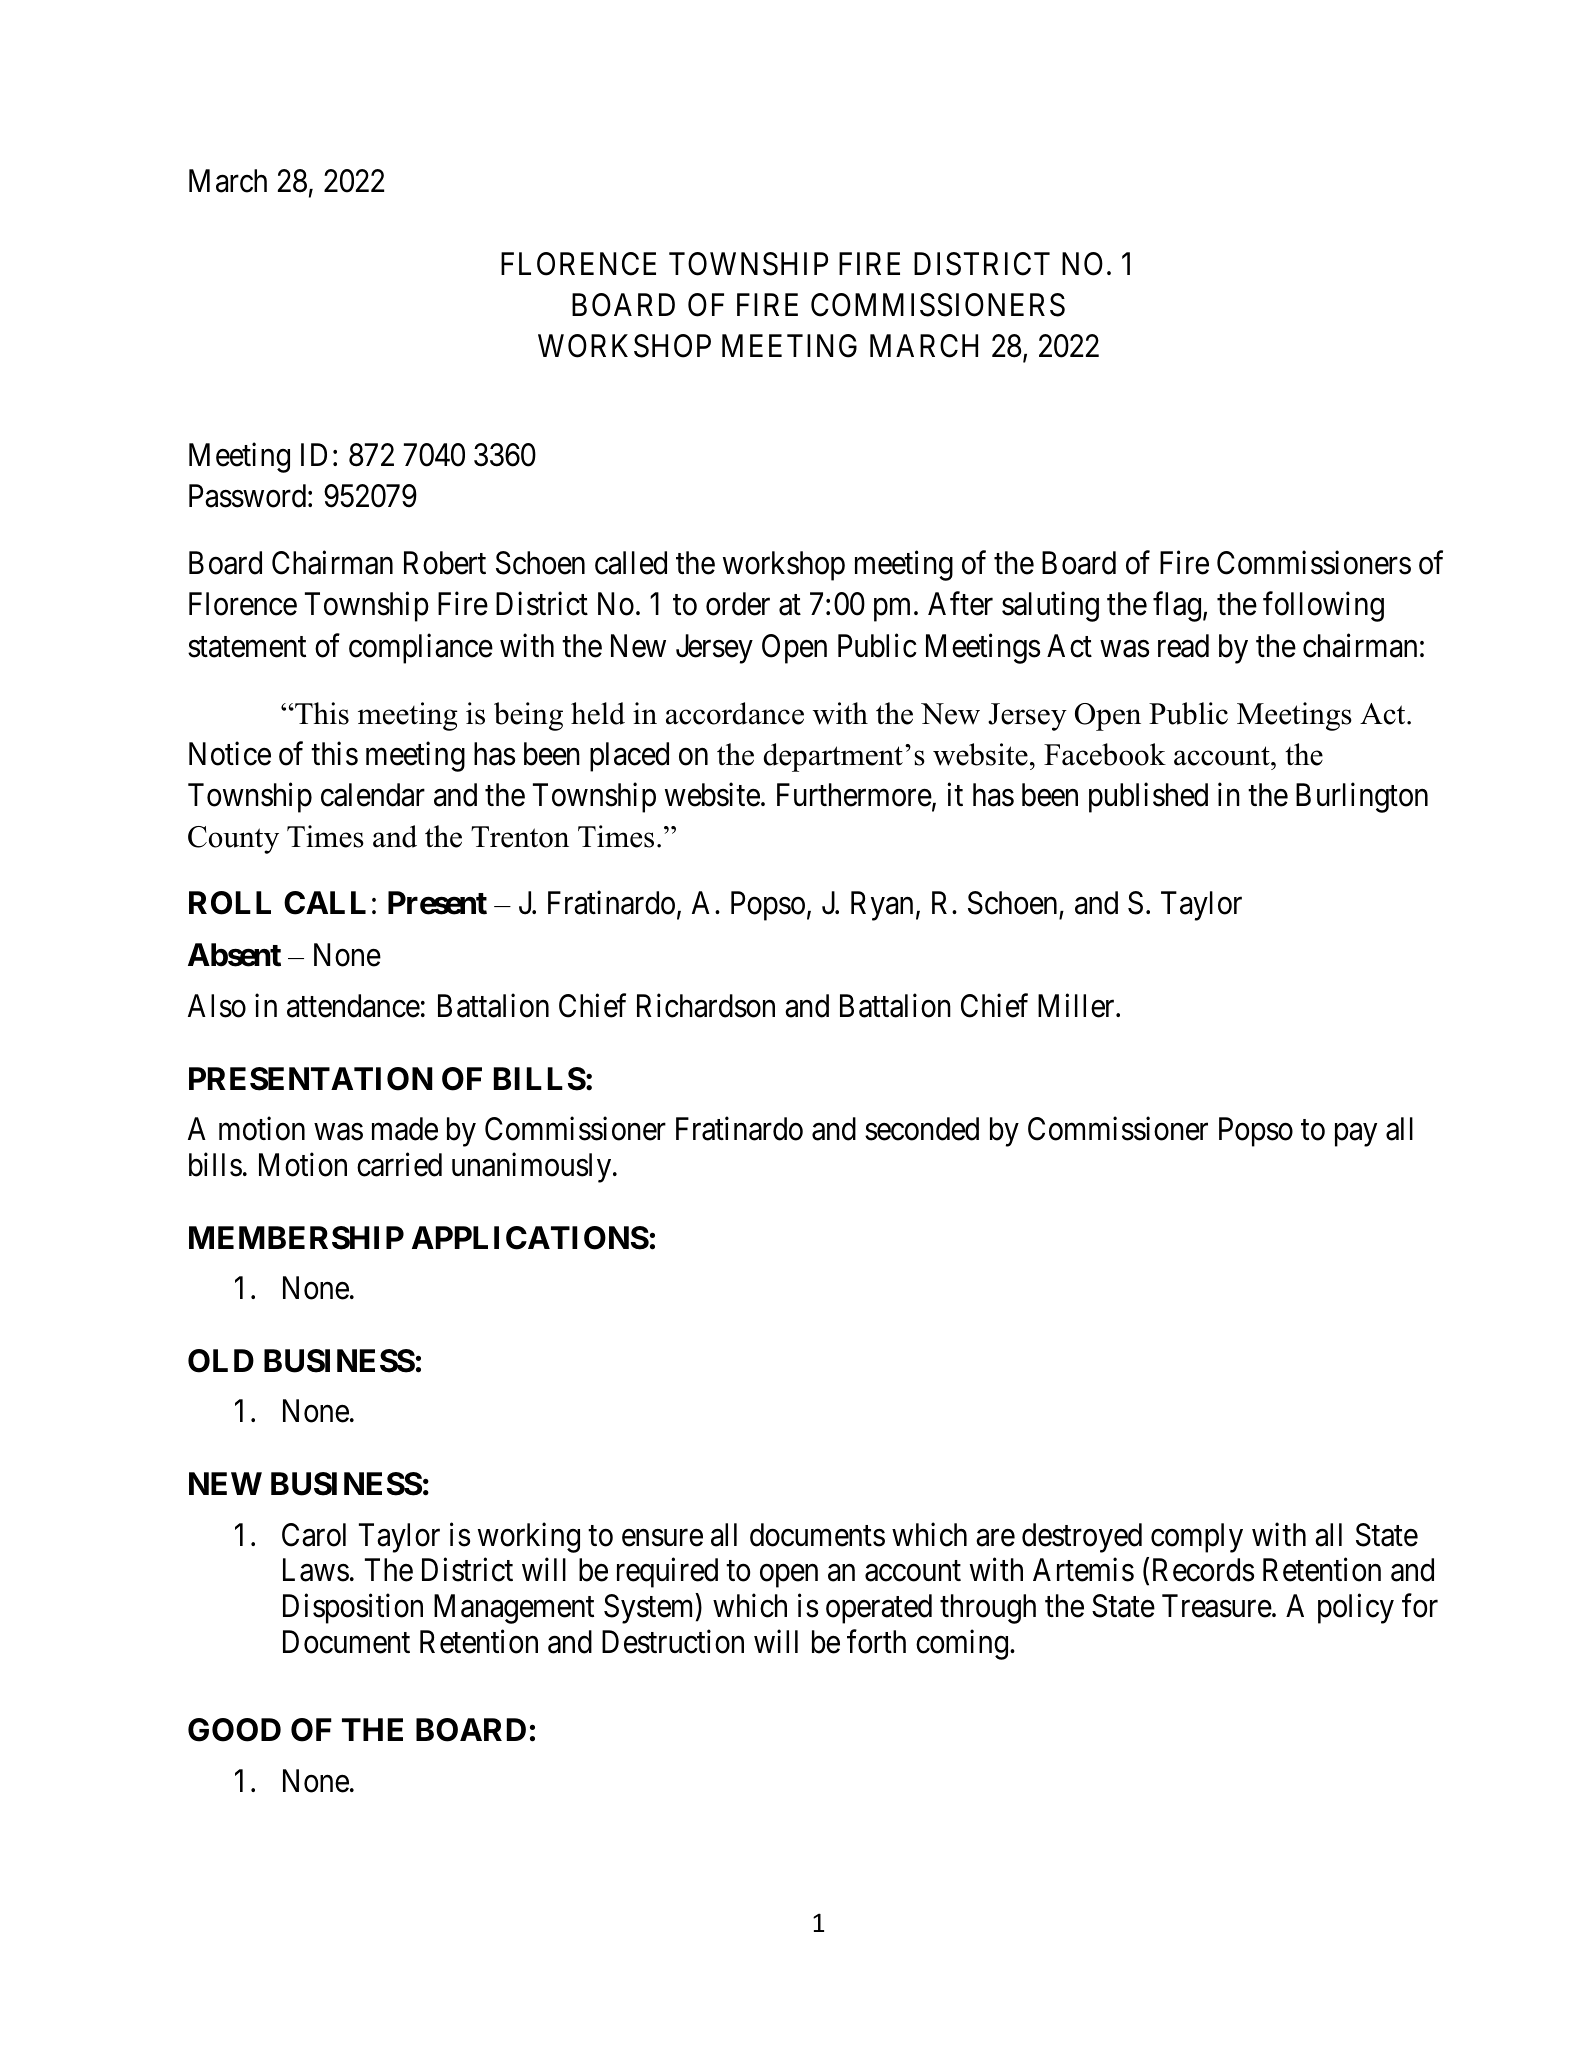 This image has height=2057, width=1590. Describe the element at coordinates (234, 1730) in the image. I see `GOOD` at that location.
